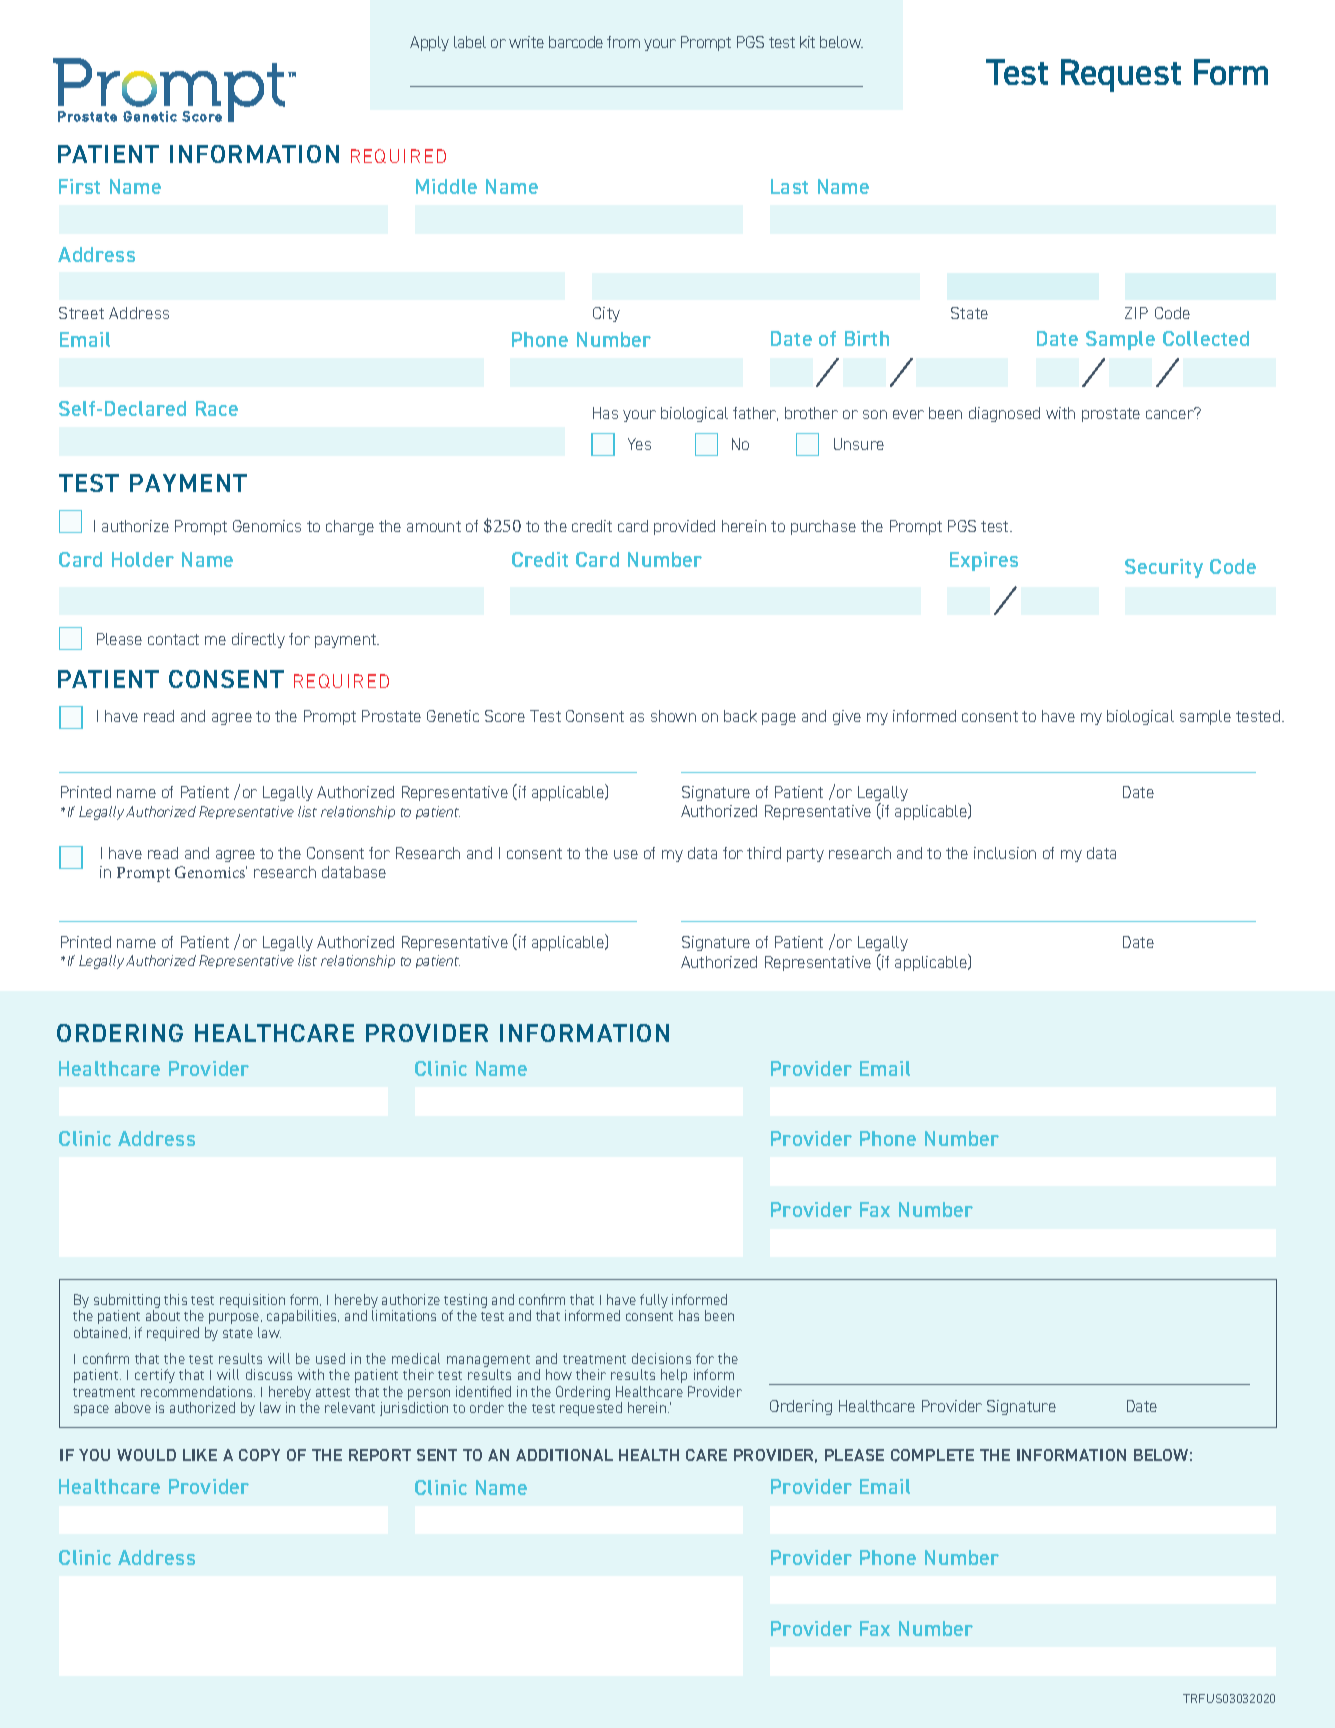 The image size is (1335, 1728). What do you see at coordinates (623, 42) in the page?
I see `from` at bounding box center [623, 42].
